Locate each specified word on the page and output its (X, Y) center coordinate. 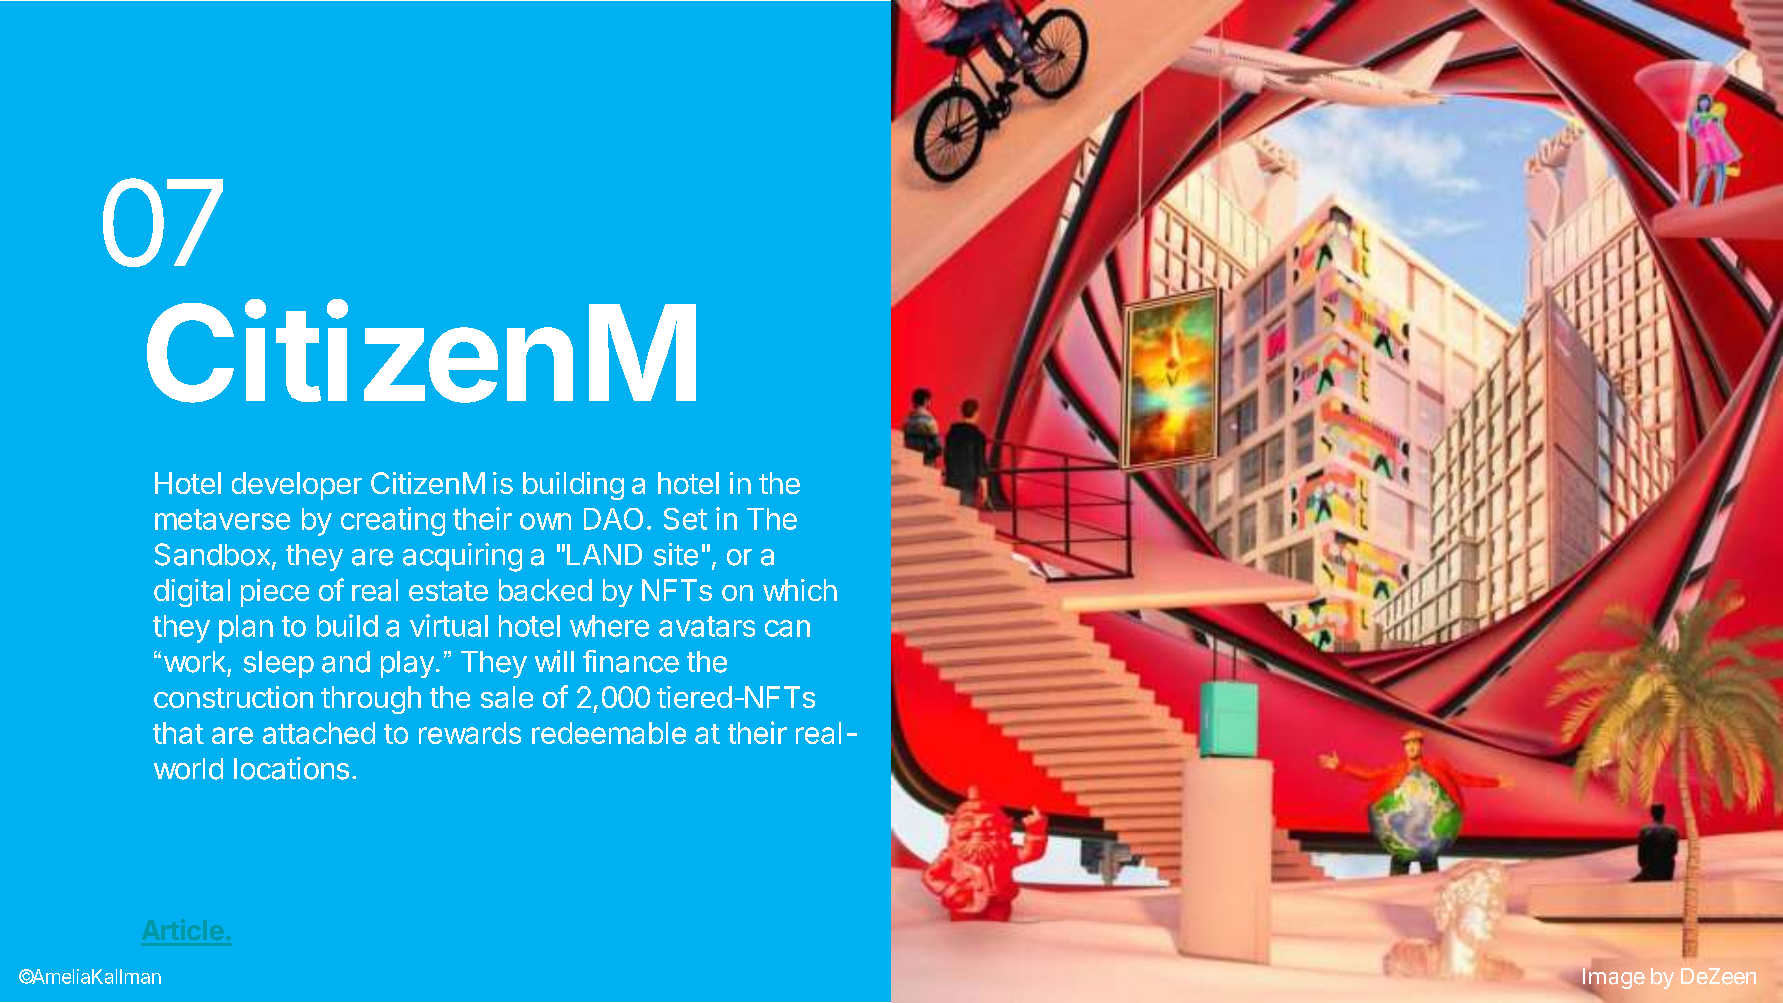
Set (685, 519)
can (787, 628)
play (407, 664)
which (800, 590)
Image (1614, 980)
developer (297, 486)
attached (319, 733)
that (178, 733)
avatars (707, 626)
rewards (470, 733)
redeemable (609, 733)
